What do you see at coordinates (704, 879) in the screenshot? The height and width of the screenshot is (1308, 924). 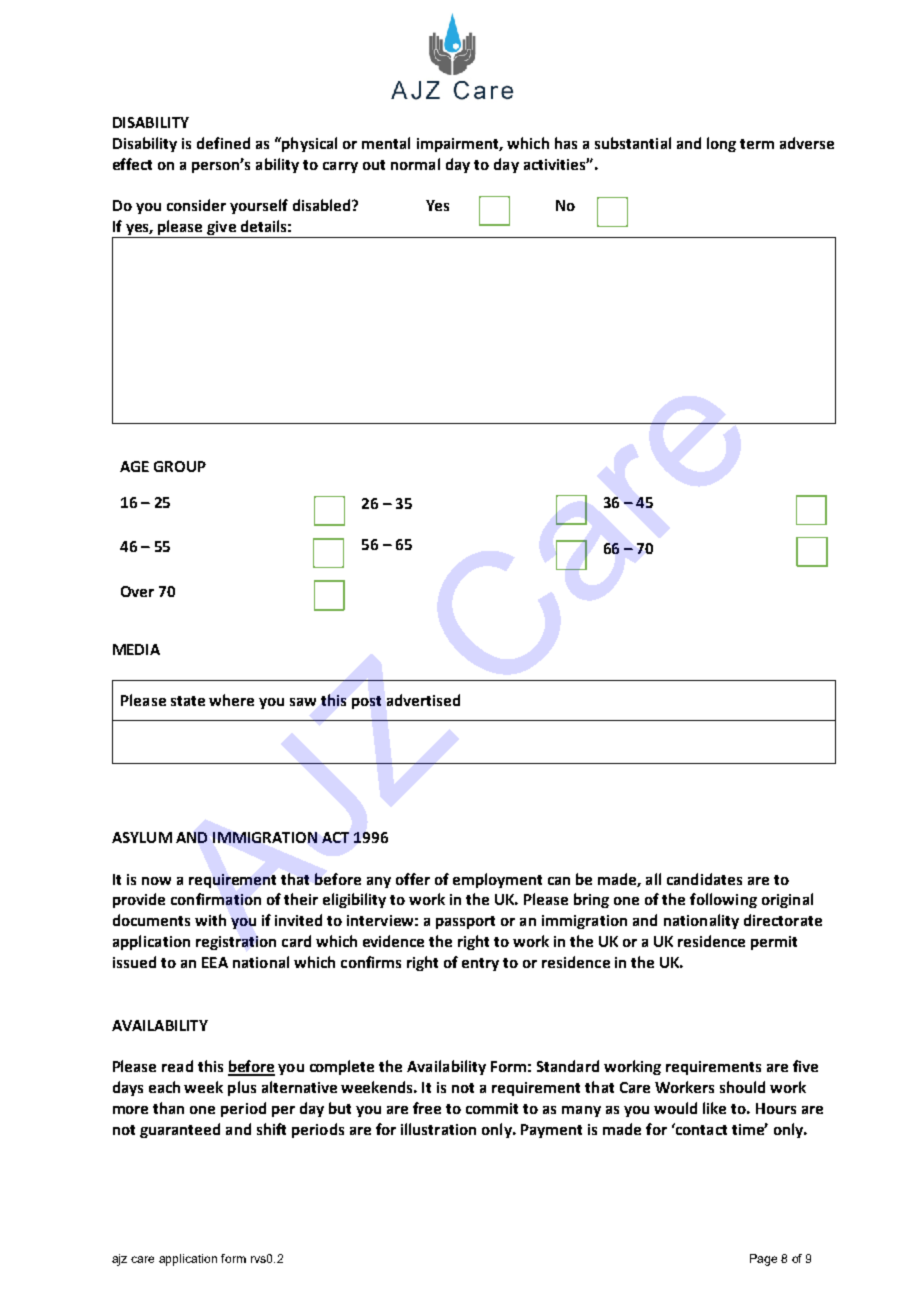 I see `candidates` at bounding box center [704, 879].
